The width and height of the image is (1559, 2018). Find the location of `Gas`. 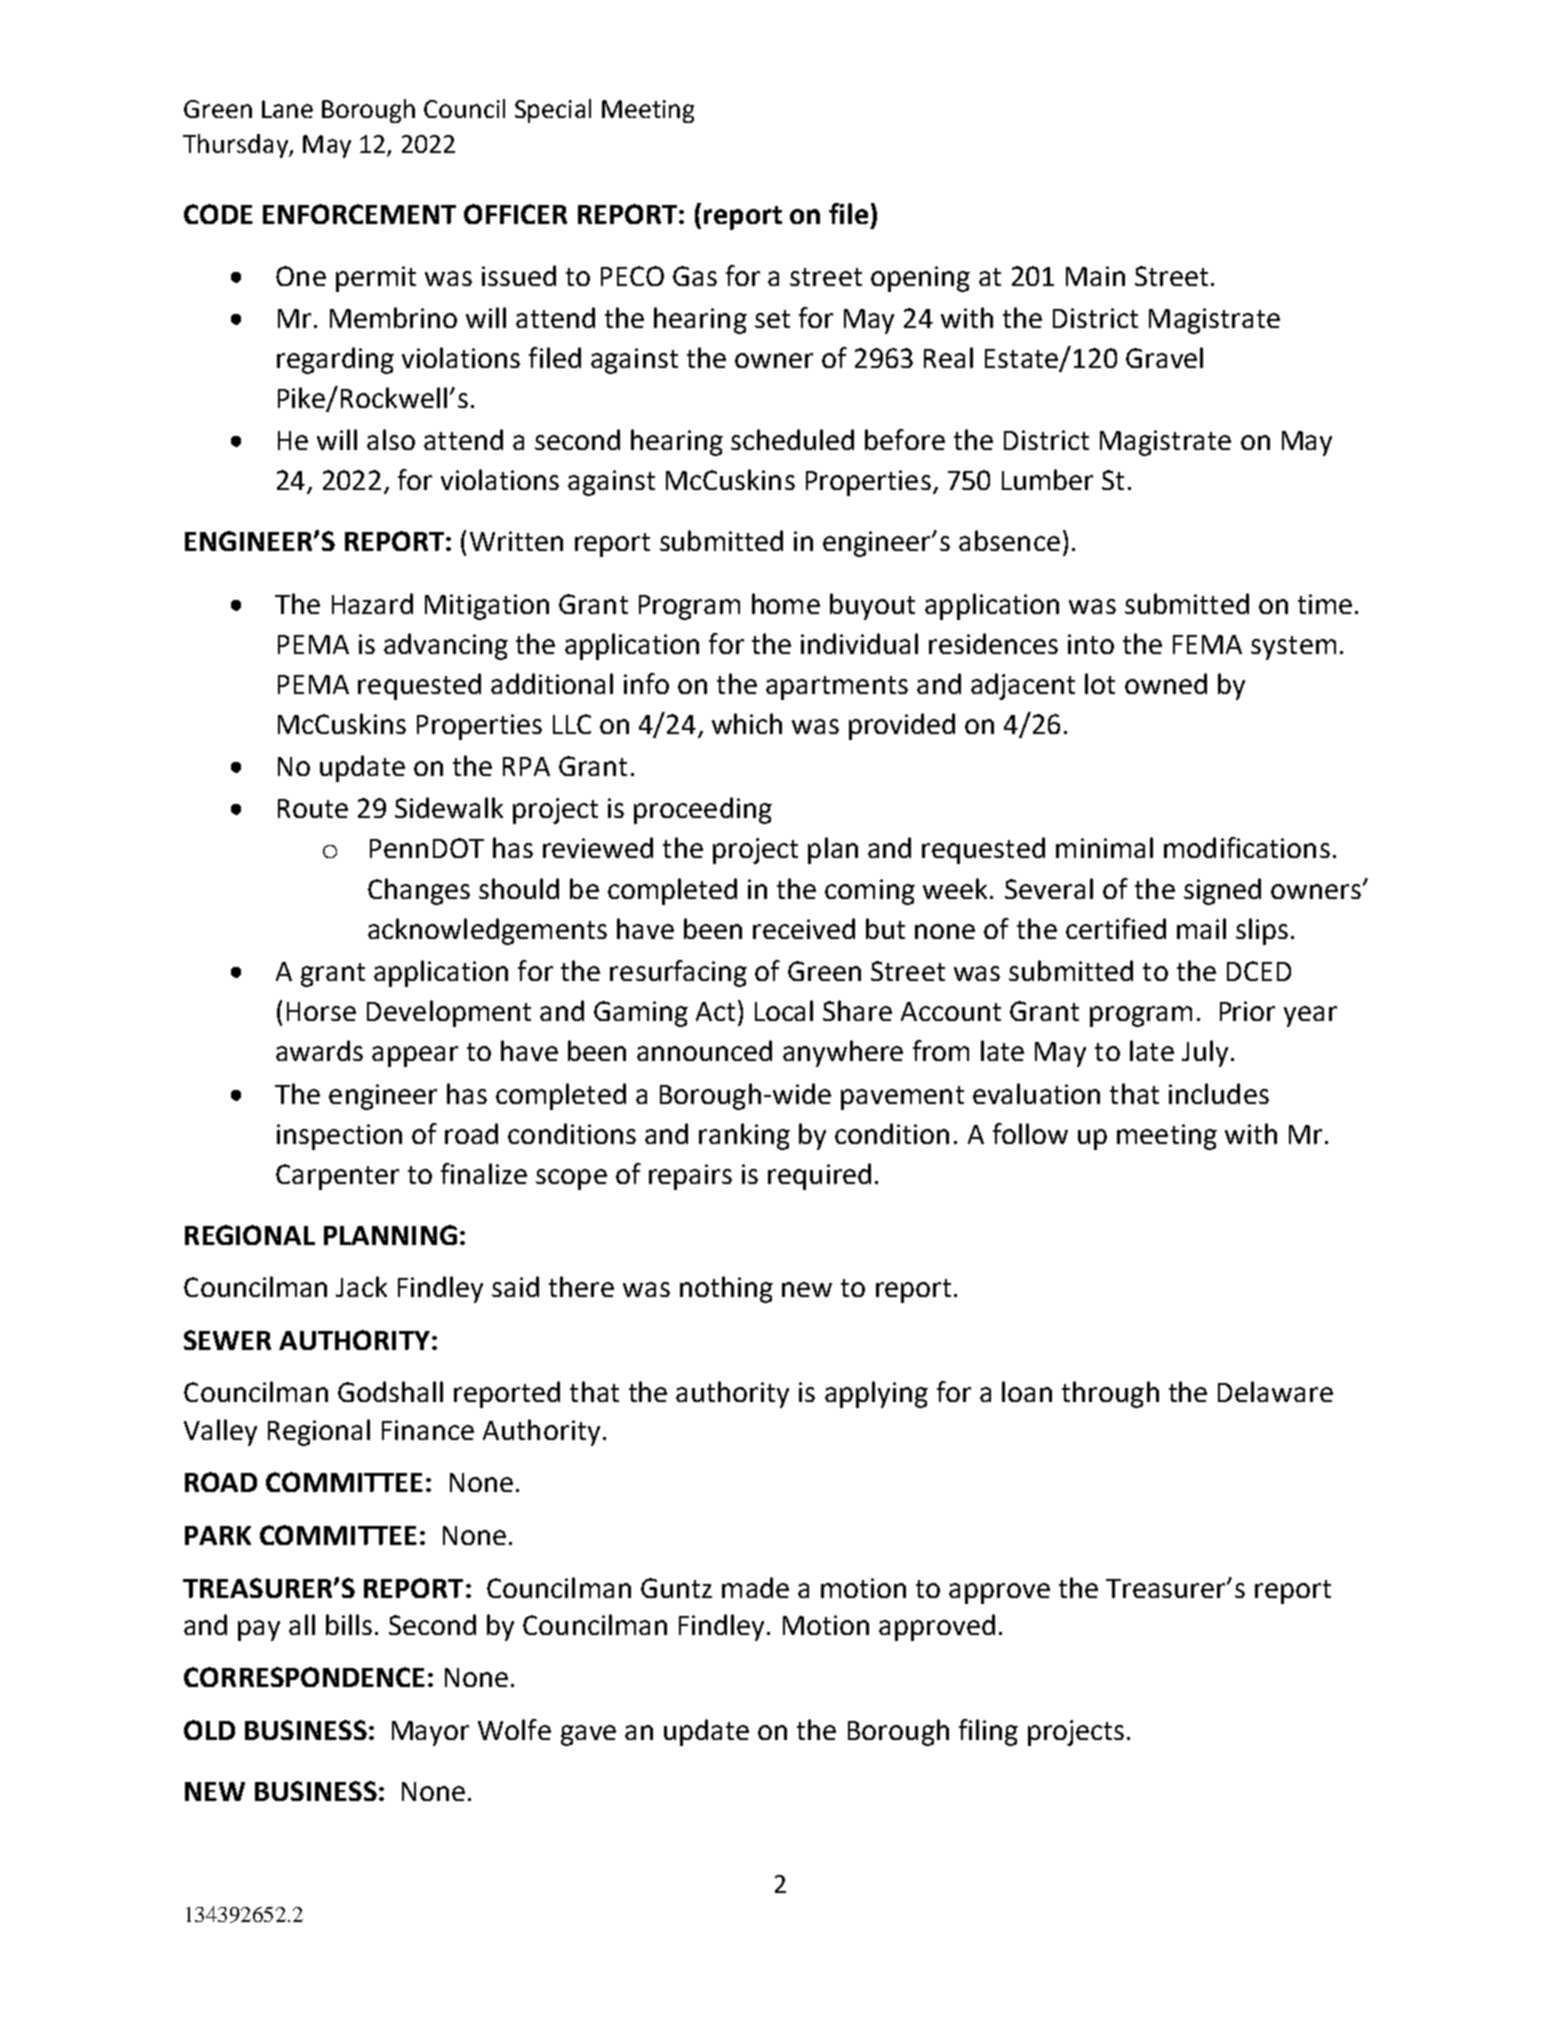

Gas is located at coordinates (695, 276).
